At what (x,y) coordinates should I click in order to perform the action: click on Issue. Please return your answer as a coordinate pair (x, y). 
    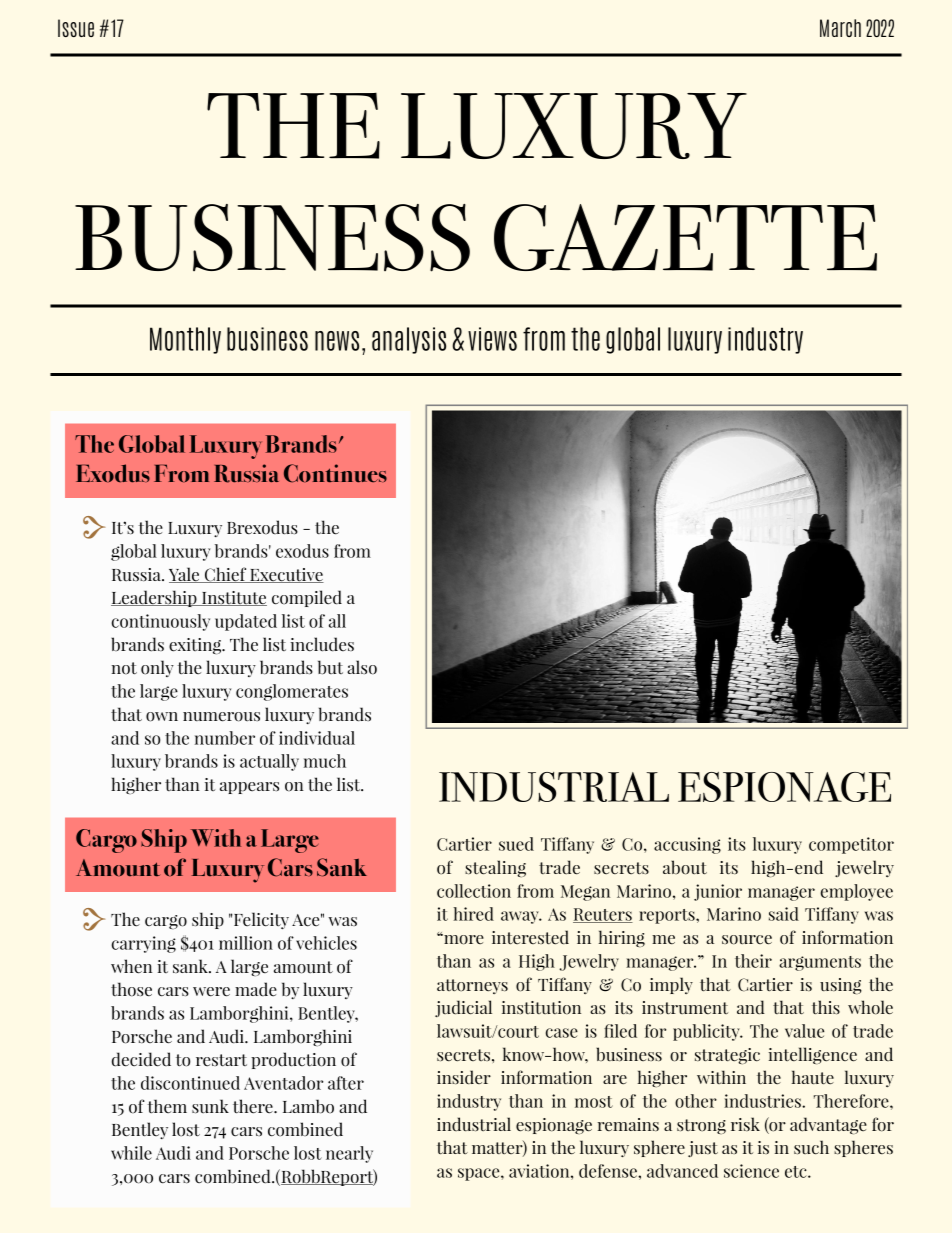
    Looking at the image, I should click on (76, 28).
